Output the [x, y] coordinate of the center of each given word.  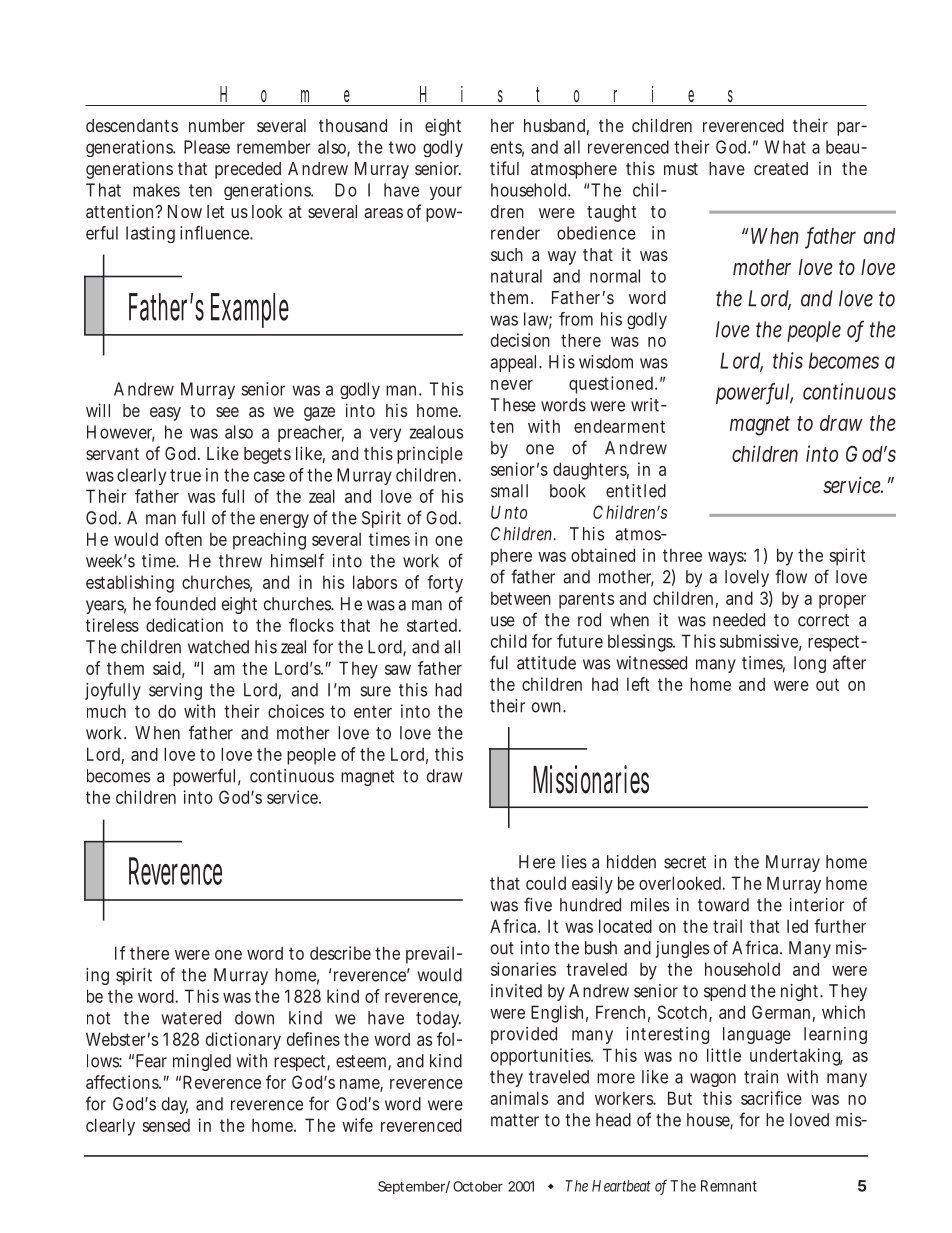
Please [207, 147]
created [781, 168]
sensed [166, 1125]
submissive [761, 642]
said [169, 669]
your [446, 193]
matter [515, 1120]
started [434, 625]
